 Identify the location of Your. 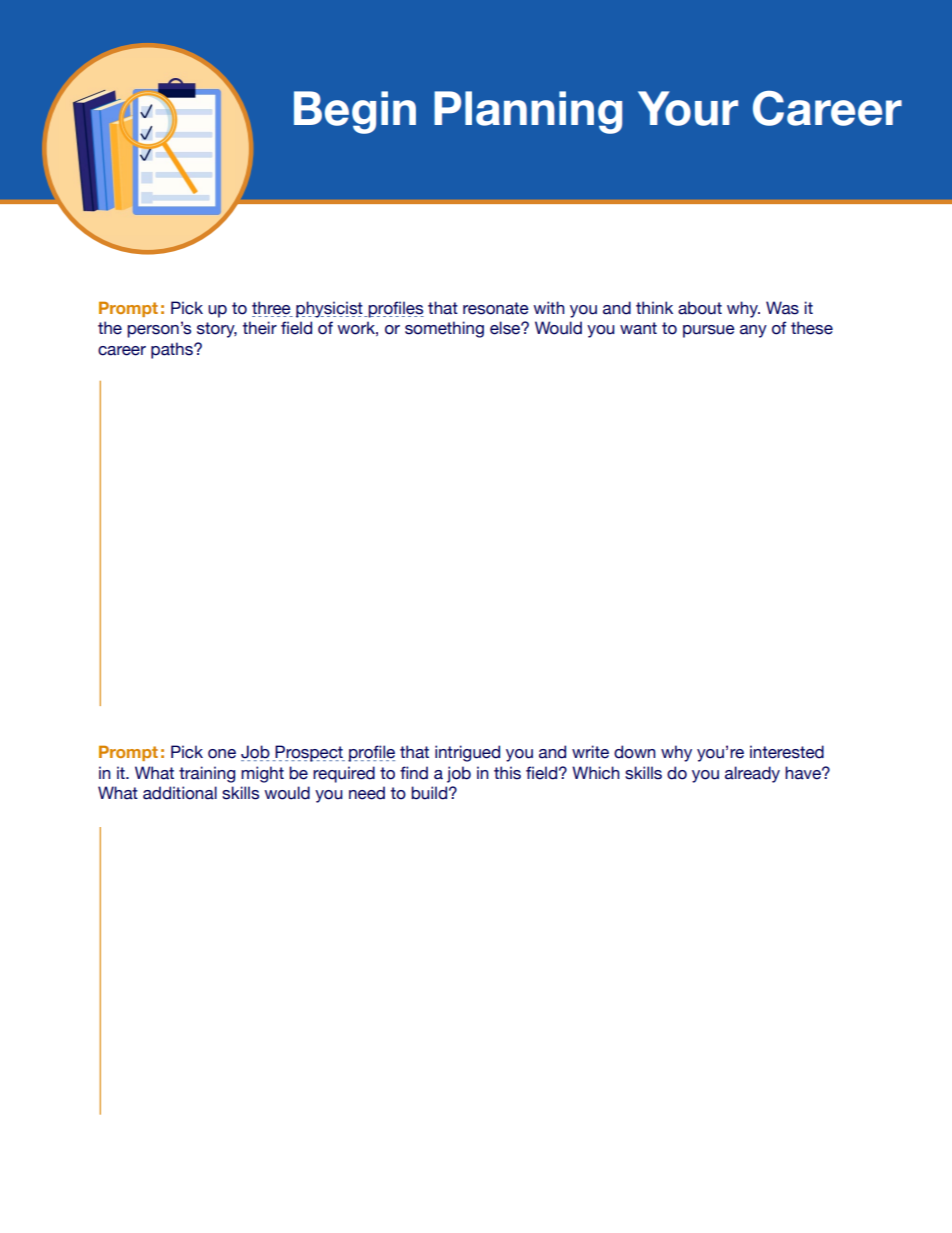
(688, 108).
